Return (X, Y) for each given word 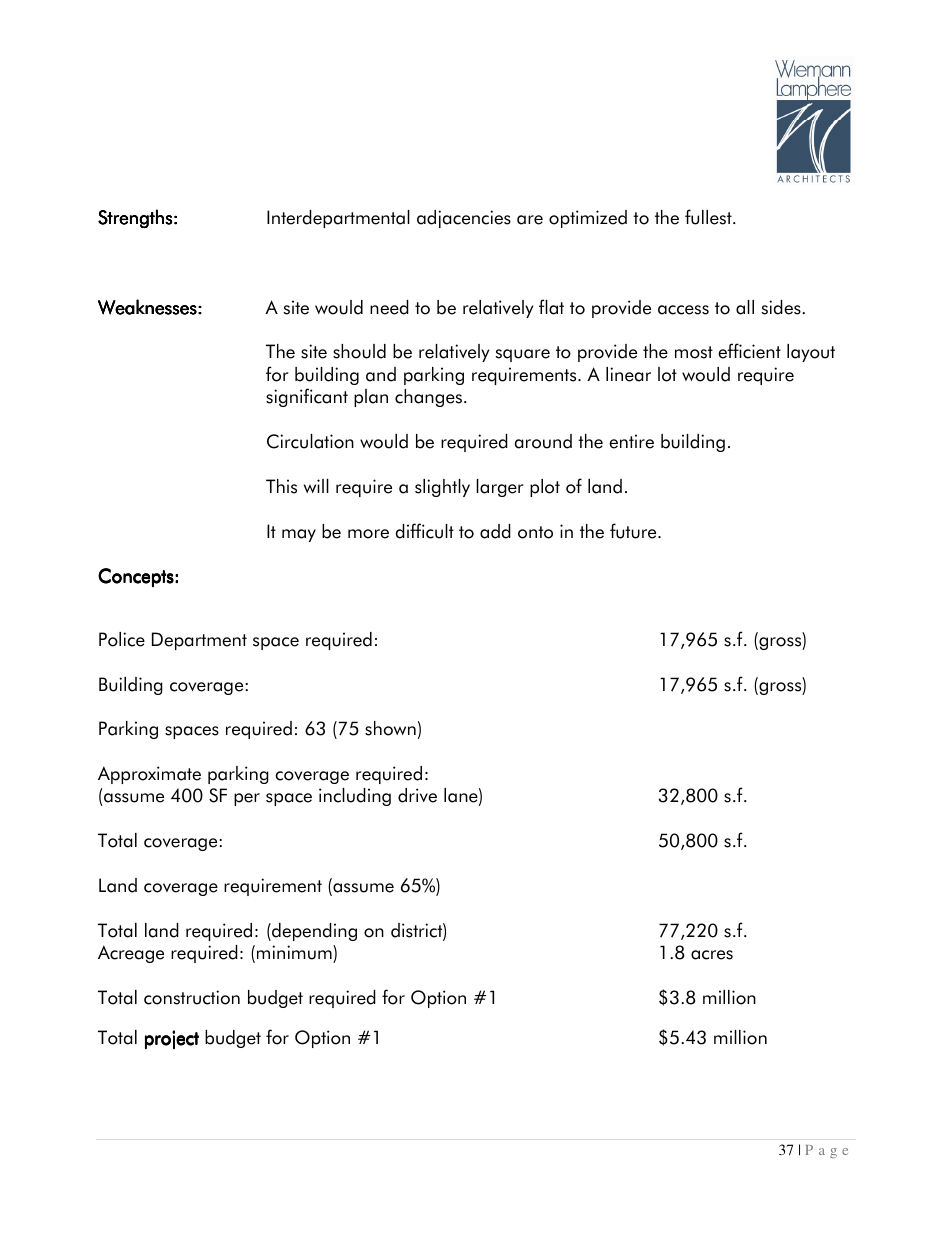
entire (631, 441)
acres (712, 955)
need (389, 307)
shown (390, 728)
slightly (442, 488)
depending (313, 932)
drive (417, 795)
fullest (709, 217)
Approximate (149, 775)
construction (192, 997)
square (523, 355)
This (281, 486)
